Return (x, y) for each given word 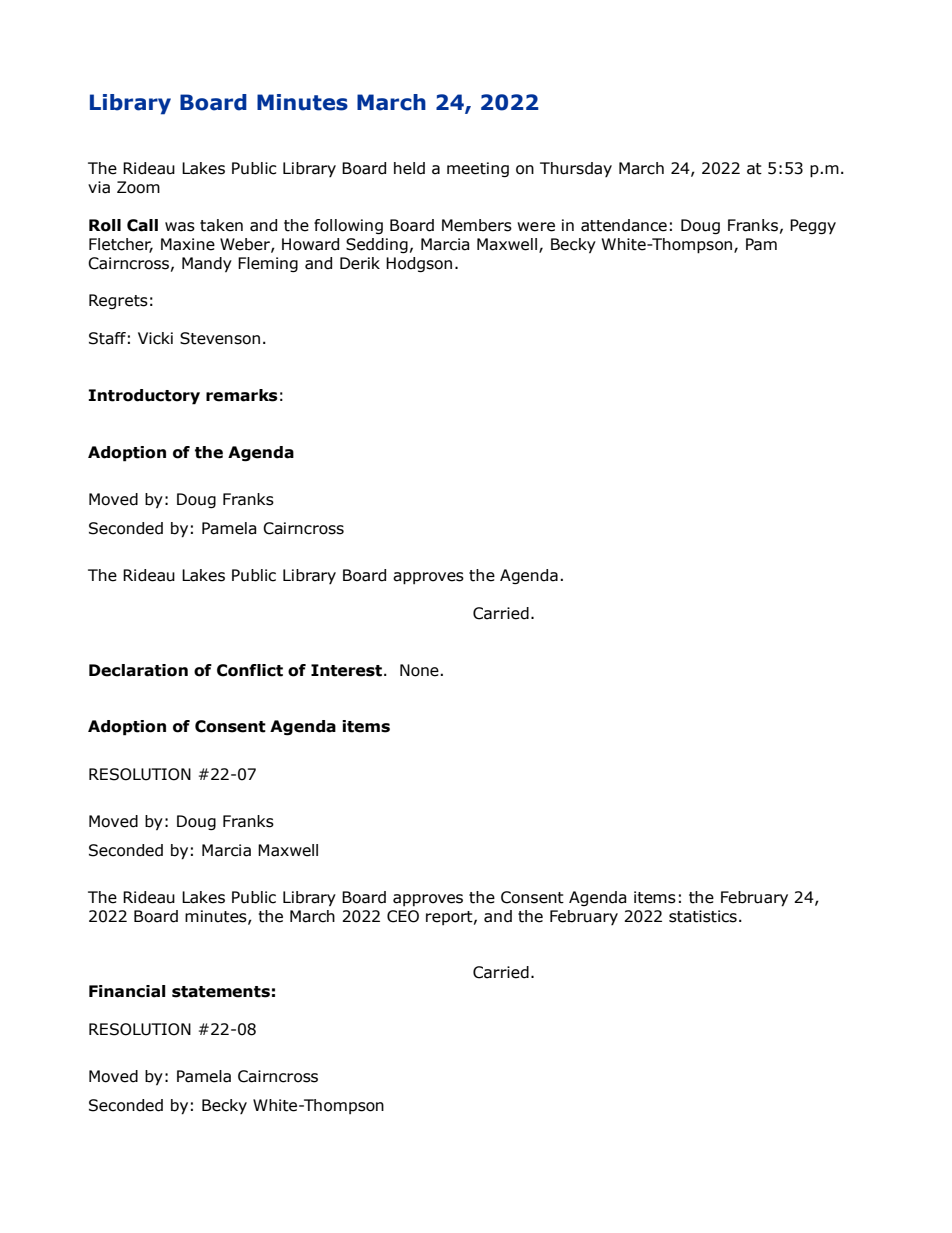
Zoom (138, 187)
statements (221, 992)
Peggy (813, 226)
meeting (478, 169)
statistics (703, 916)
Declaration (138, 670)
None (419, 670)
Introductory (144, 397)
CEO (403, 916)
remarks (242, 395)
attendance (624, 225)
